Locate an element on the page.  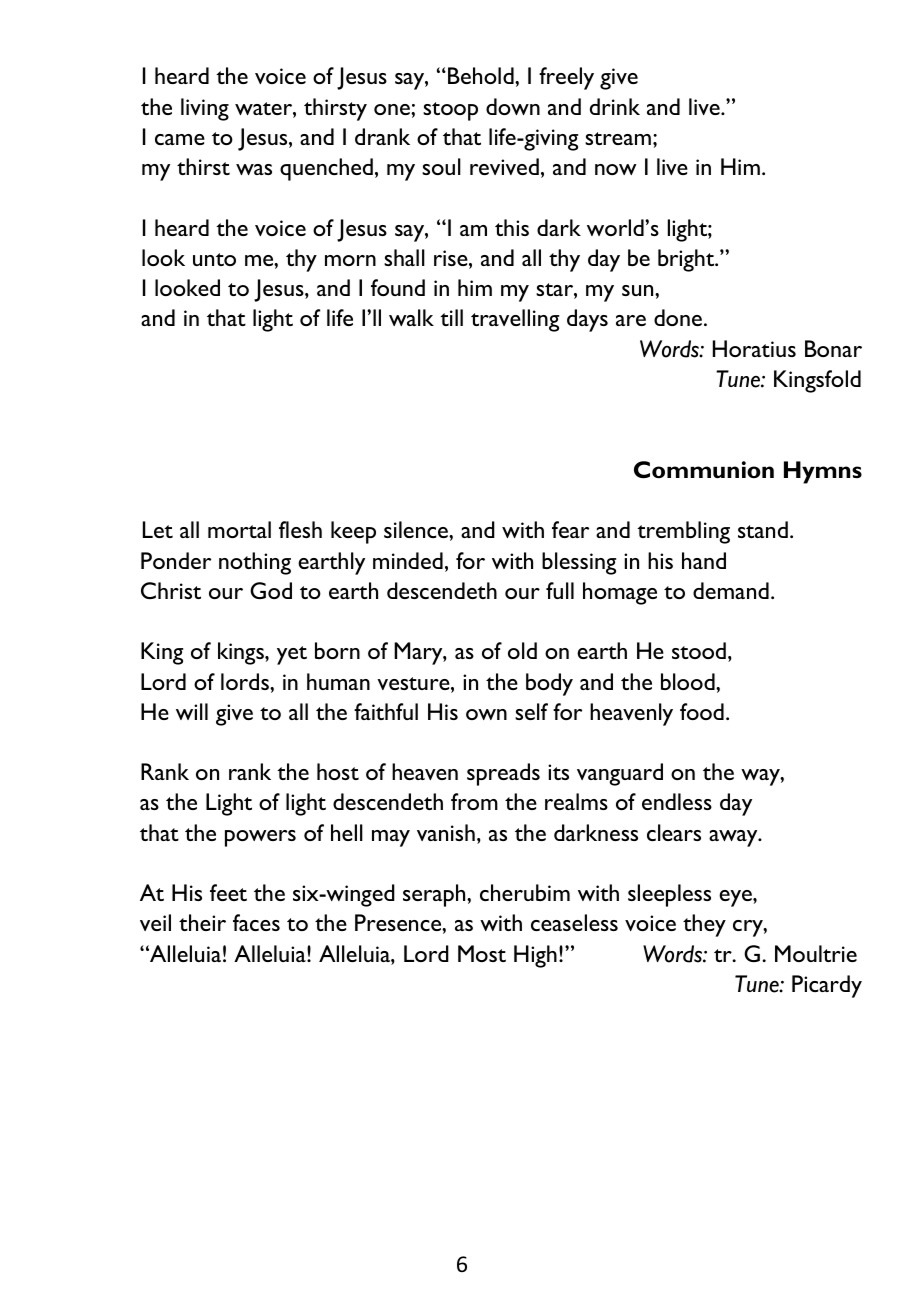
they is located at coordinates (704, 925).
